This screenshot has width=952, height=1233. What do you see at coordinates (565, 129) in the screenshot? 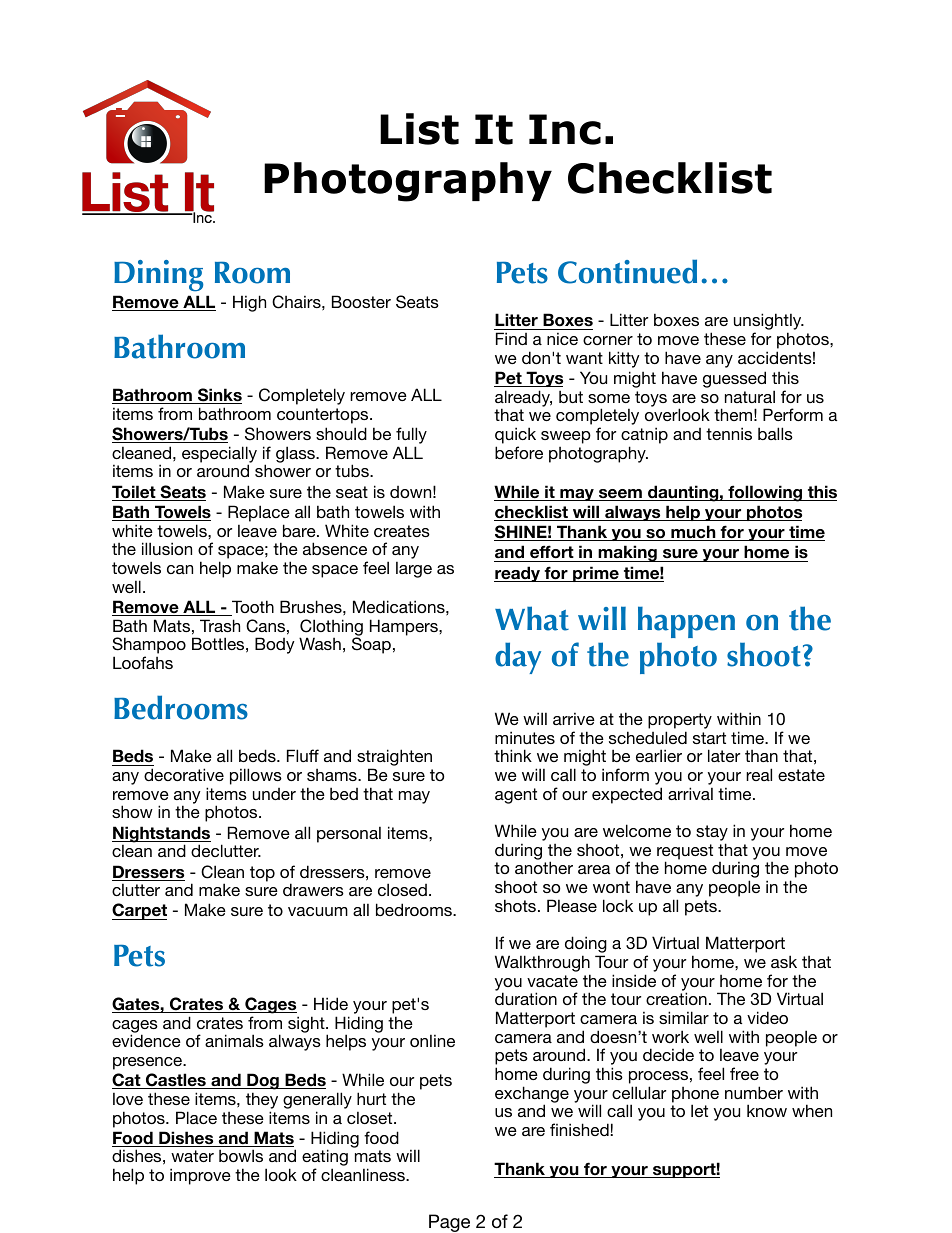
I see `Inc` at bounding box center [565, 129].
